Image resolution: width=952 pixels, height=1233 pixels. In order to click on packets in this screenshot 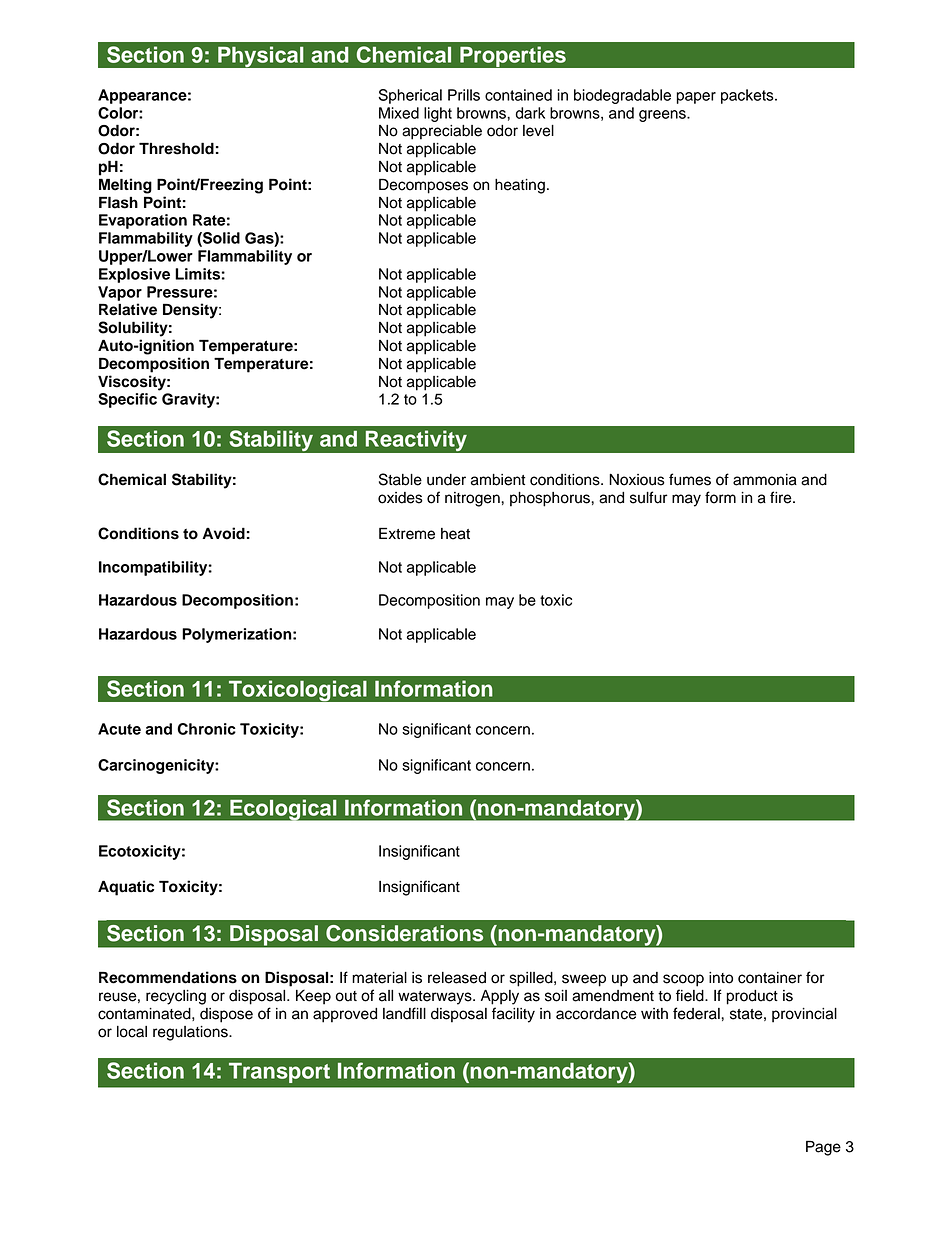, I will do `click(748, 96)`.
